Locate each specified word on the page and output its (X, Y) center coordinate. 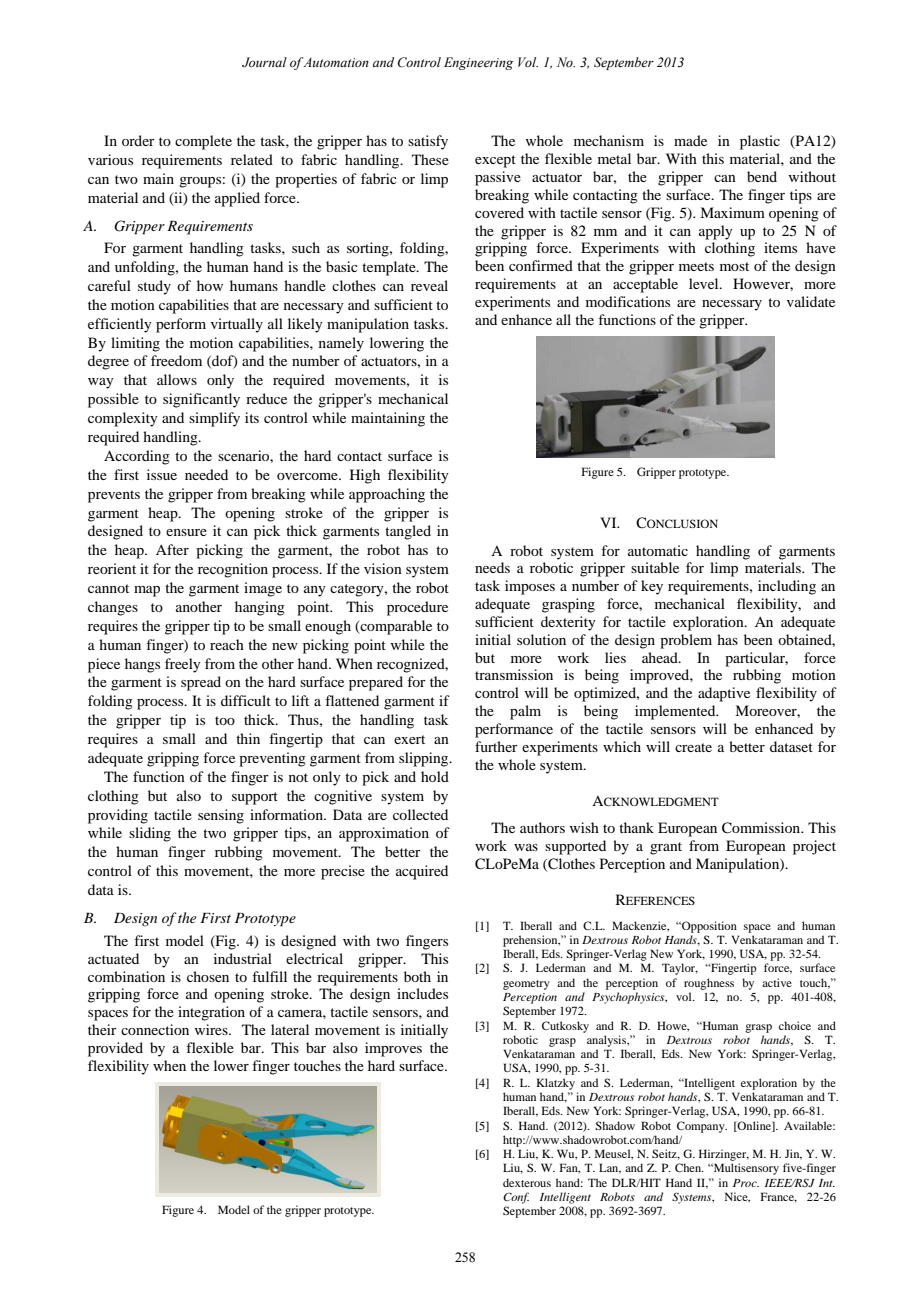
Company (702, 1127)
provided (115, 1049)
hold (435, 776)
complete (203, 142)
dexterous (527, 1182)
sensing (221, 816)
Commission (762, 828)
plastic (760, 142)
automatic (658, 550)
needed (206, 474)
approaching (387, 495)
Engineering (478, 63)
